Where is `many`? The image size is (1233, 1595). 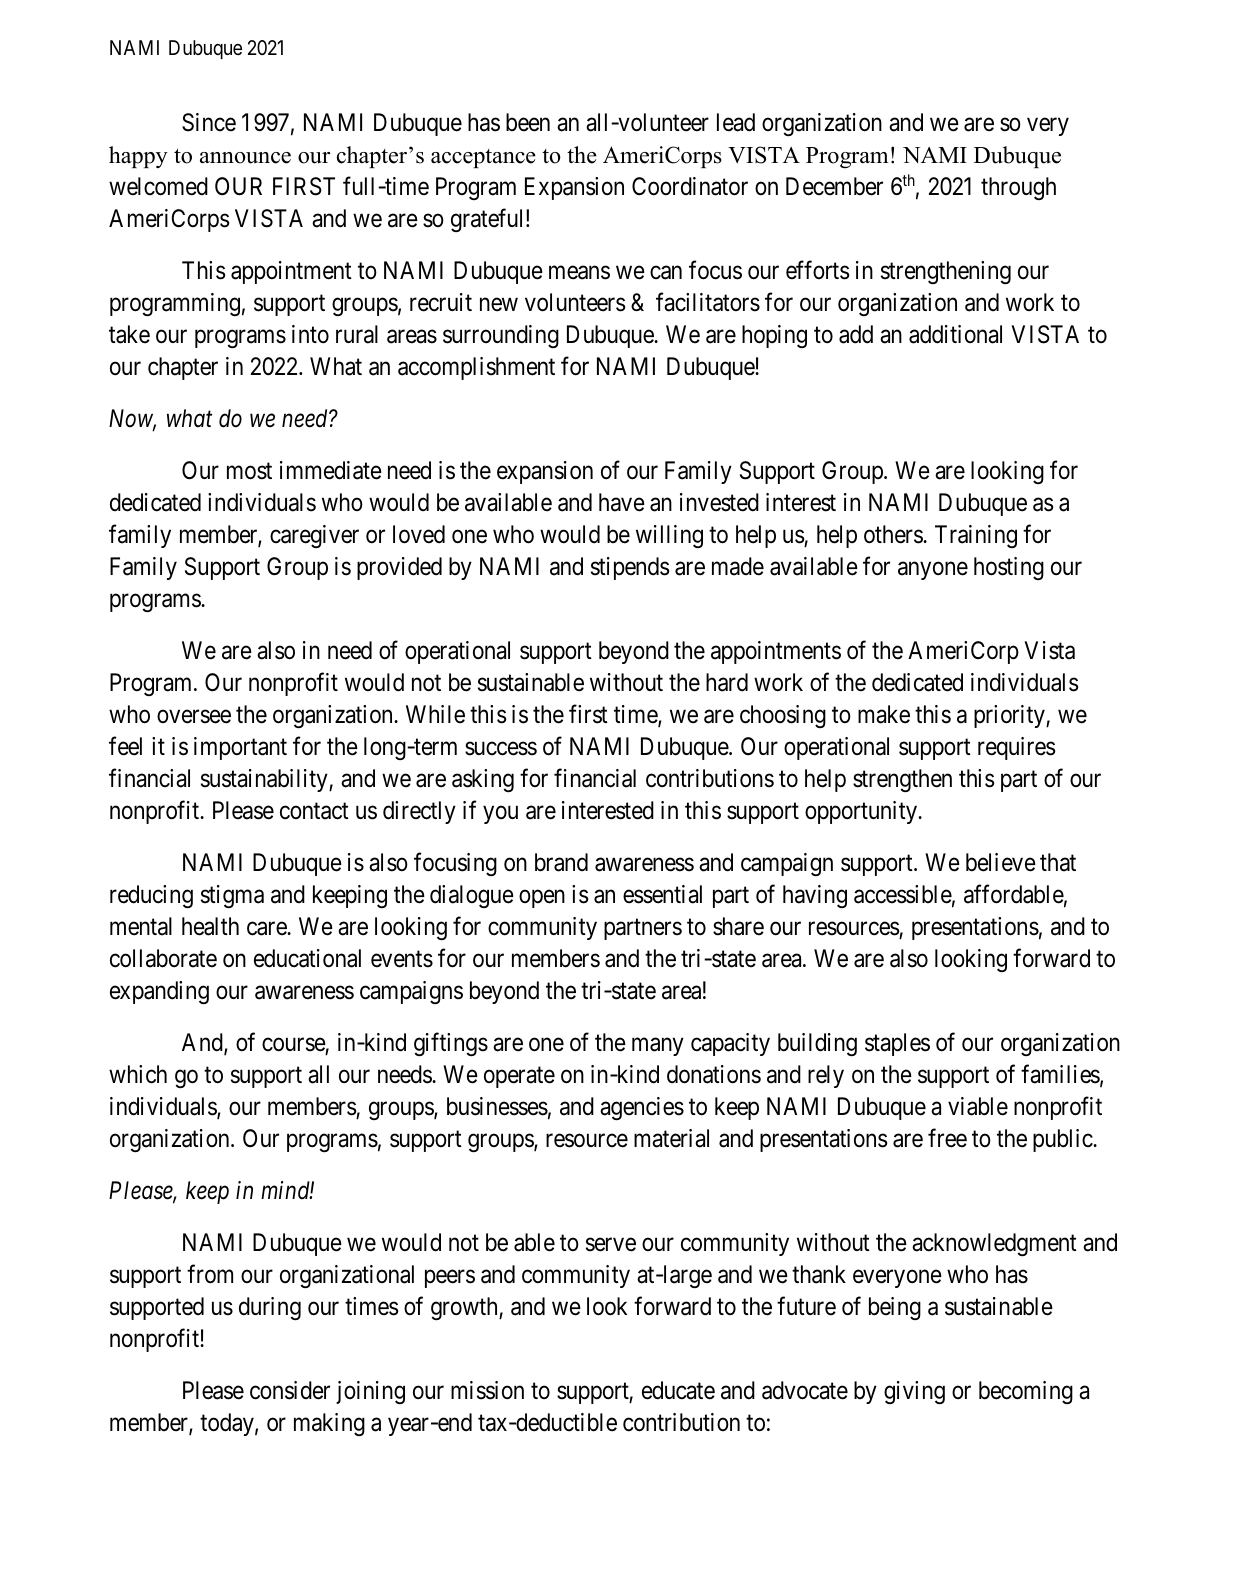
many is located at coordinates (658, 1047).
